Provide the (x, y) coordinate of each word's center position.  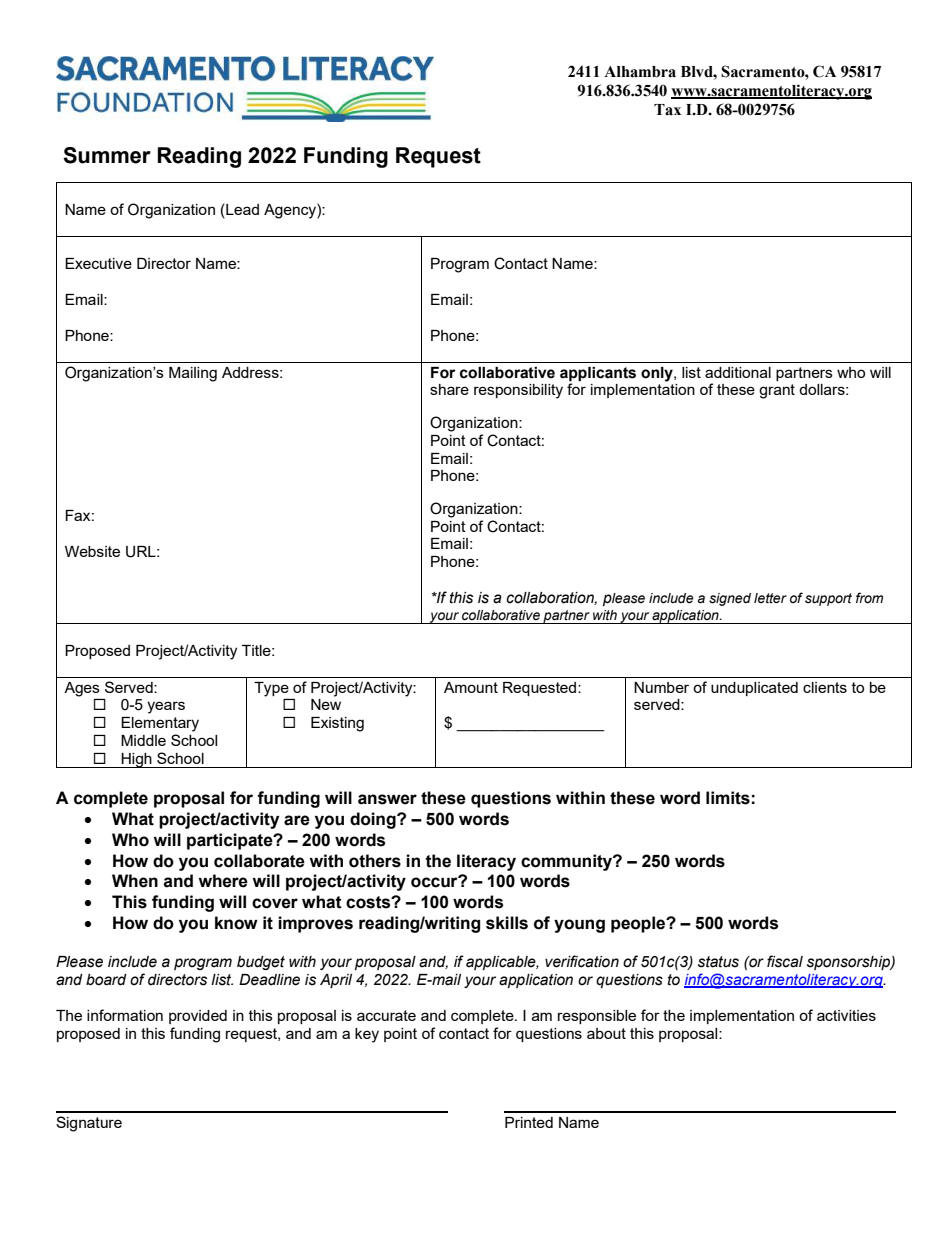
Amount (471, 687)
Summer (107, 155)
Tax (667, 110)
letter (770, 598)
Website (92, 551)
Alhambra (640, 72)
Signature (89, 1124)
